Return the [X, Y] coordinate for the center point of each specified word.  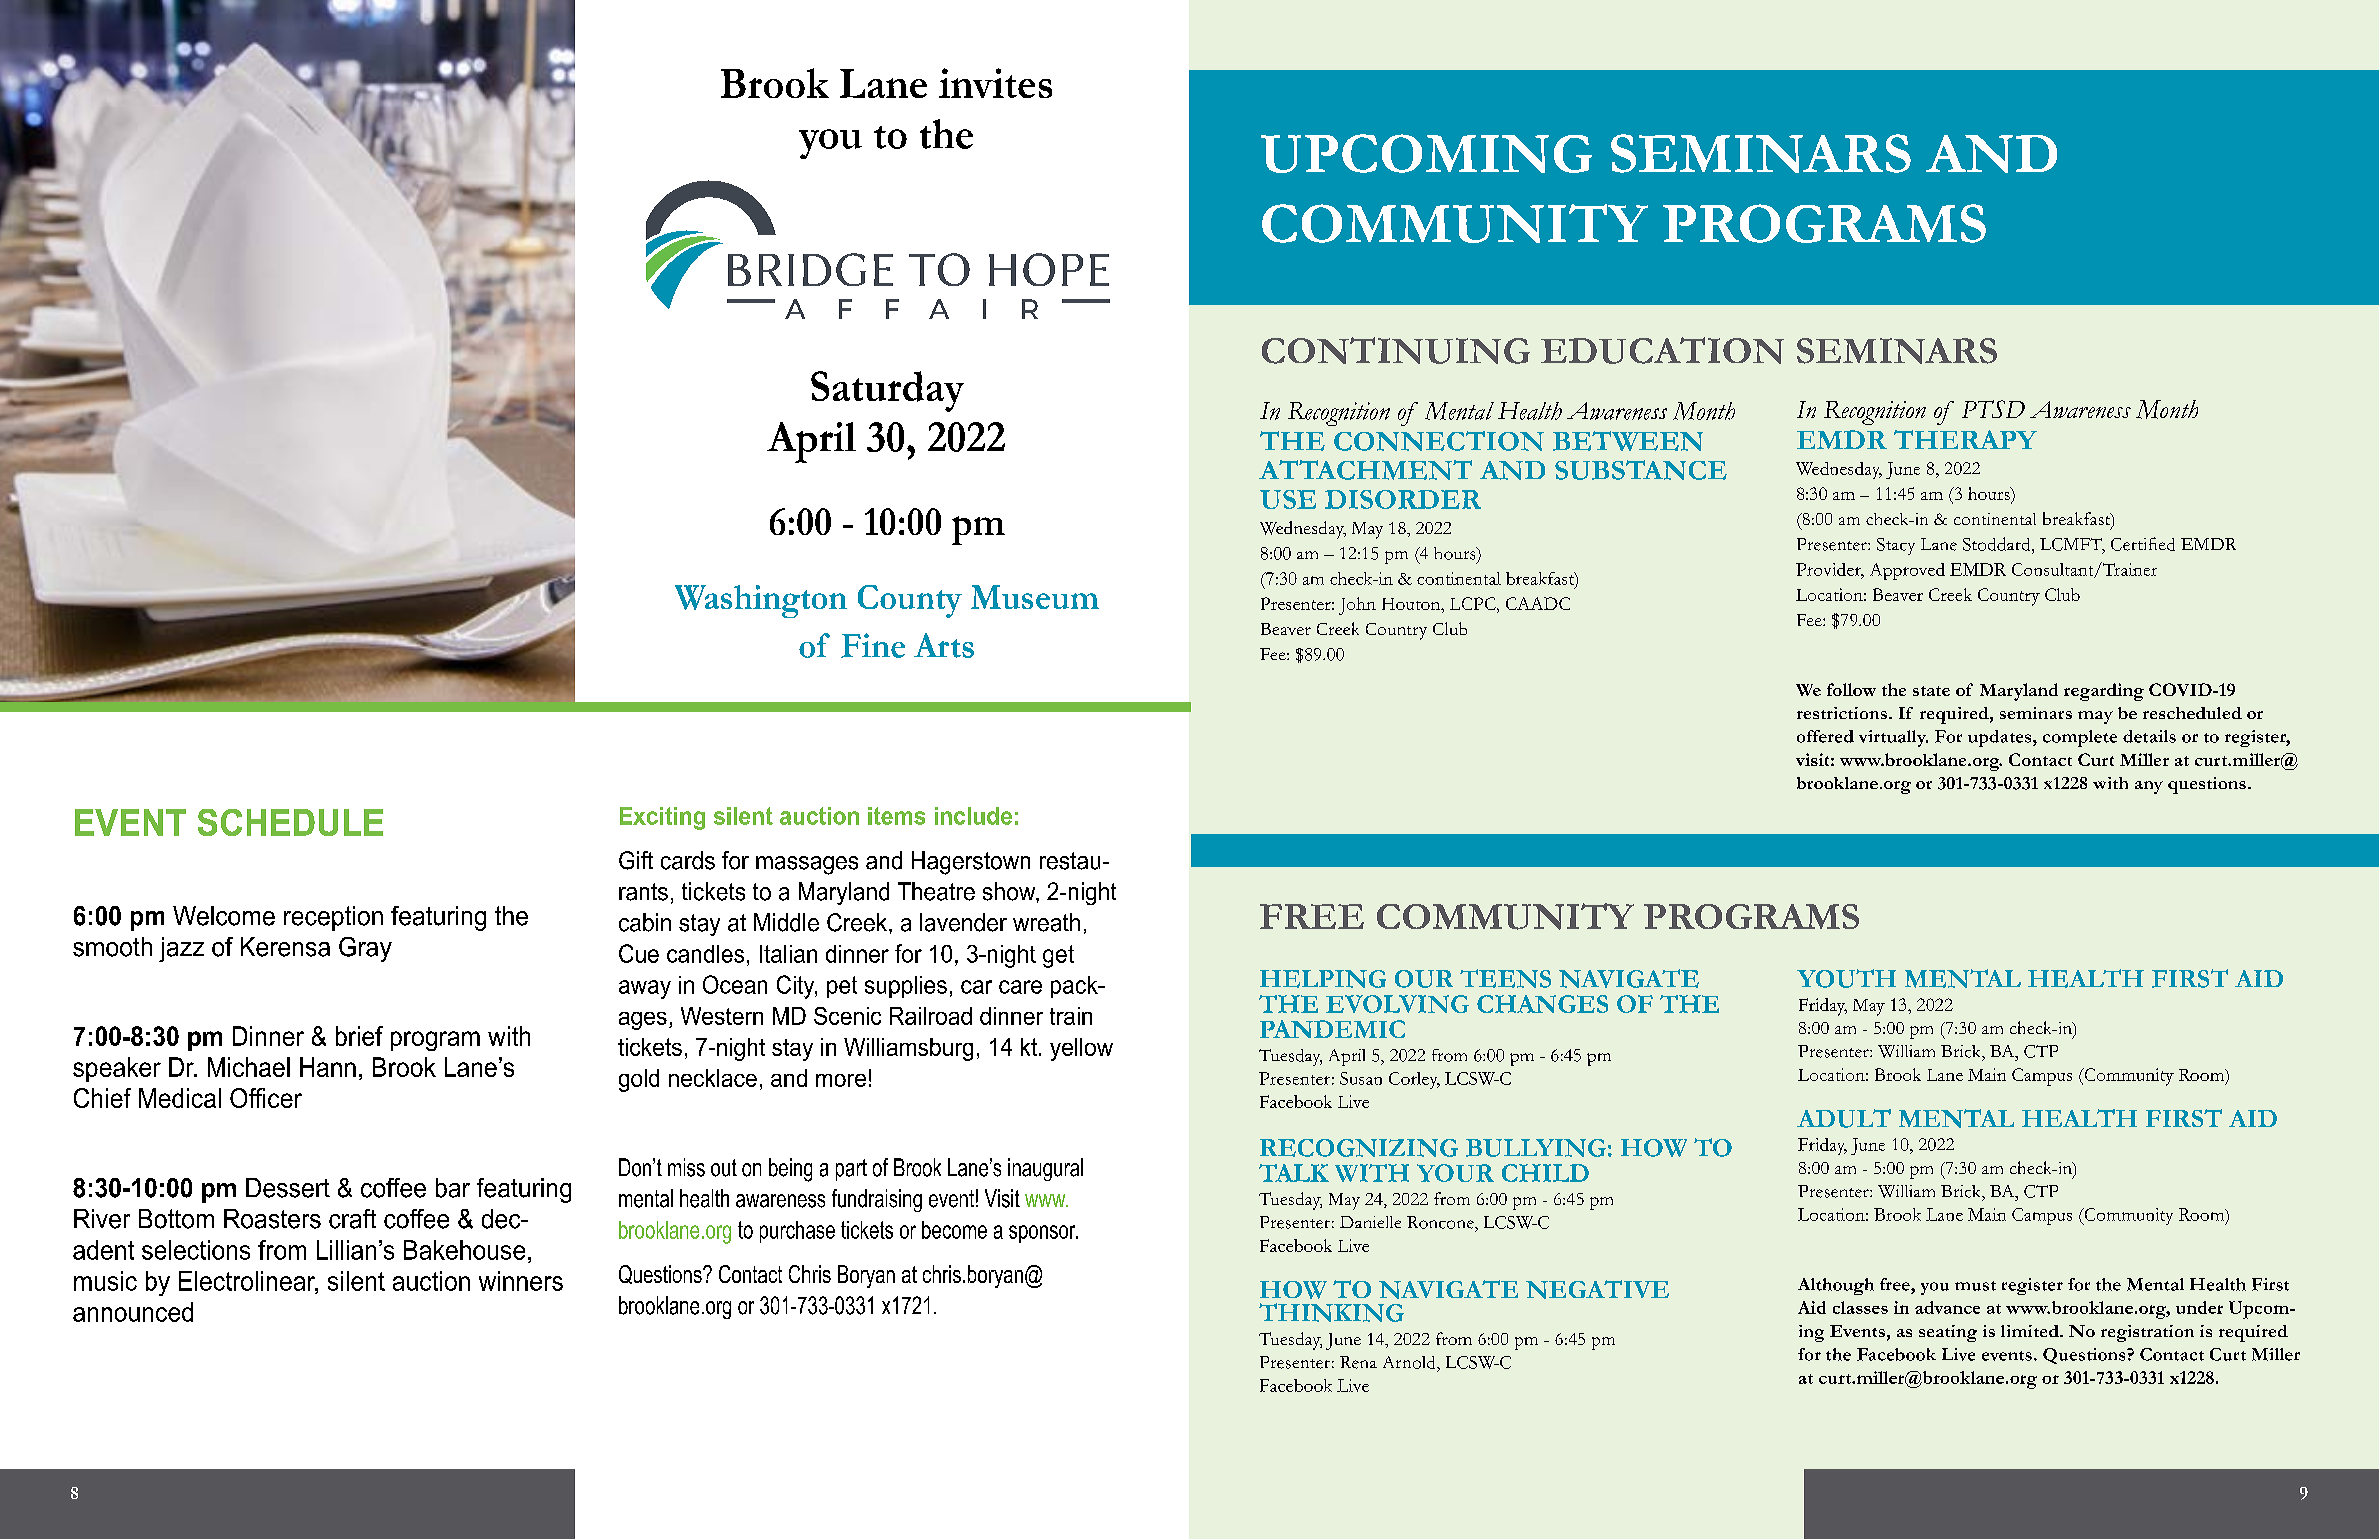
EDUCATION [1662, 350]
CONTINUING [1396, 350]
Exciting [662, 818]
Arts [944, 645]
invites [995, 83]
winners [521, 1281]
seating [1948, 1333]
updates [2001, 738]
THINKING [1331, 1312]
